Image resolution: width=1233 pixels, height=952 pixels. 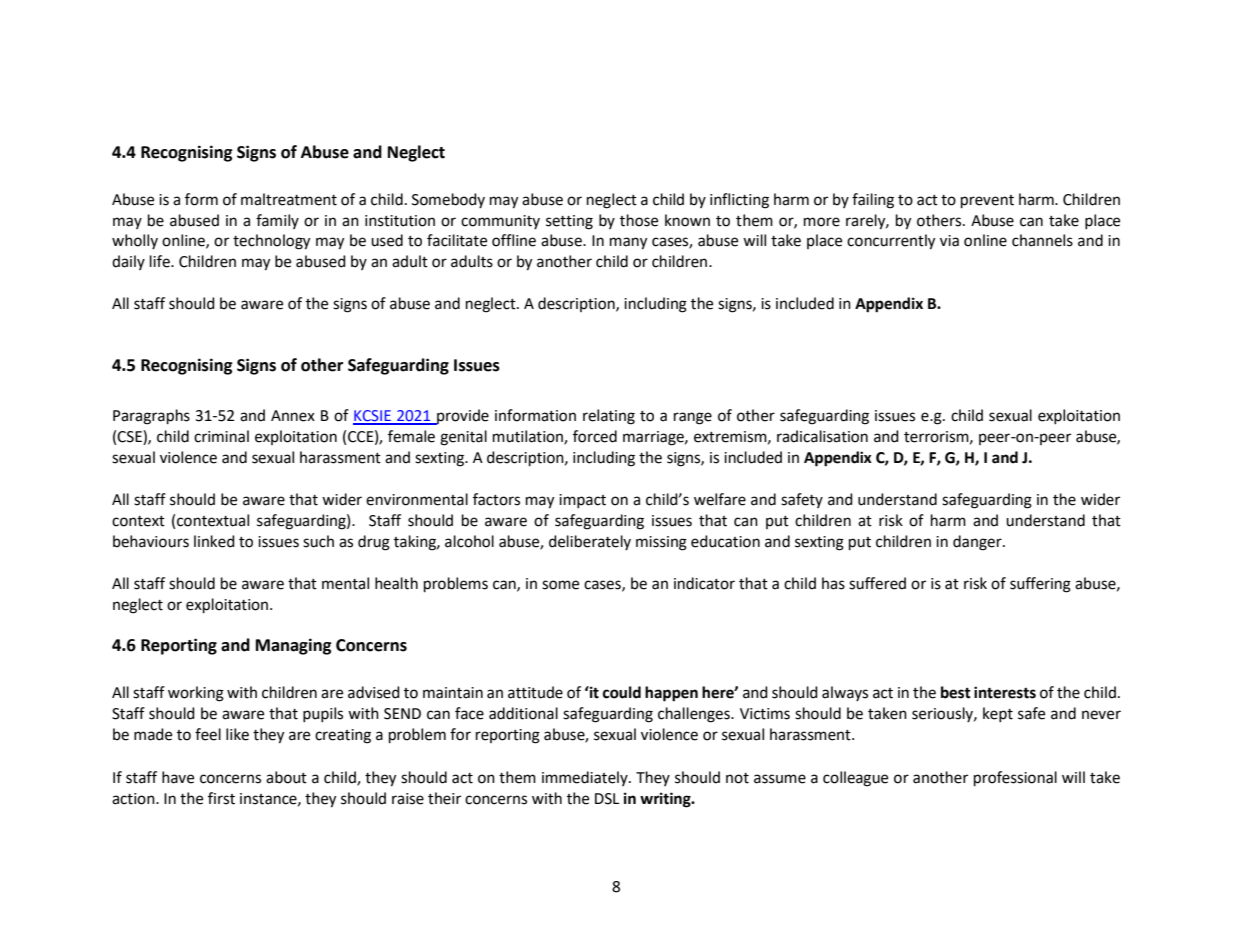 I want to click on could, so click(x=622, y=692).
